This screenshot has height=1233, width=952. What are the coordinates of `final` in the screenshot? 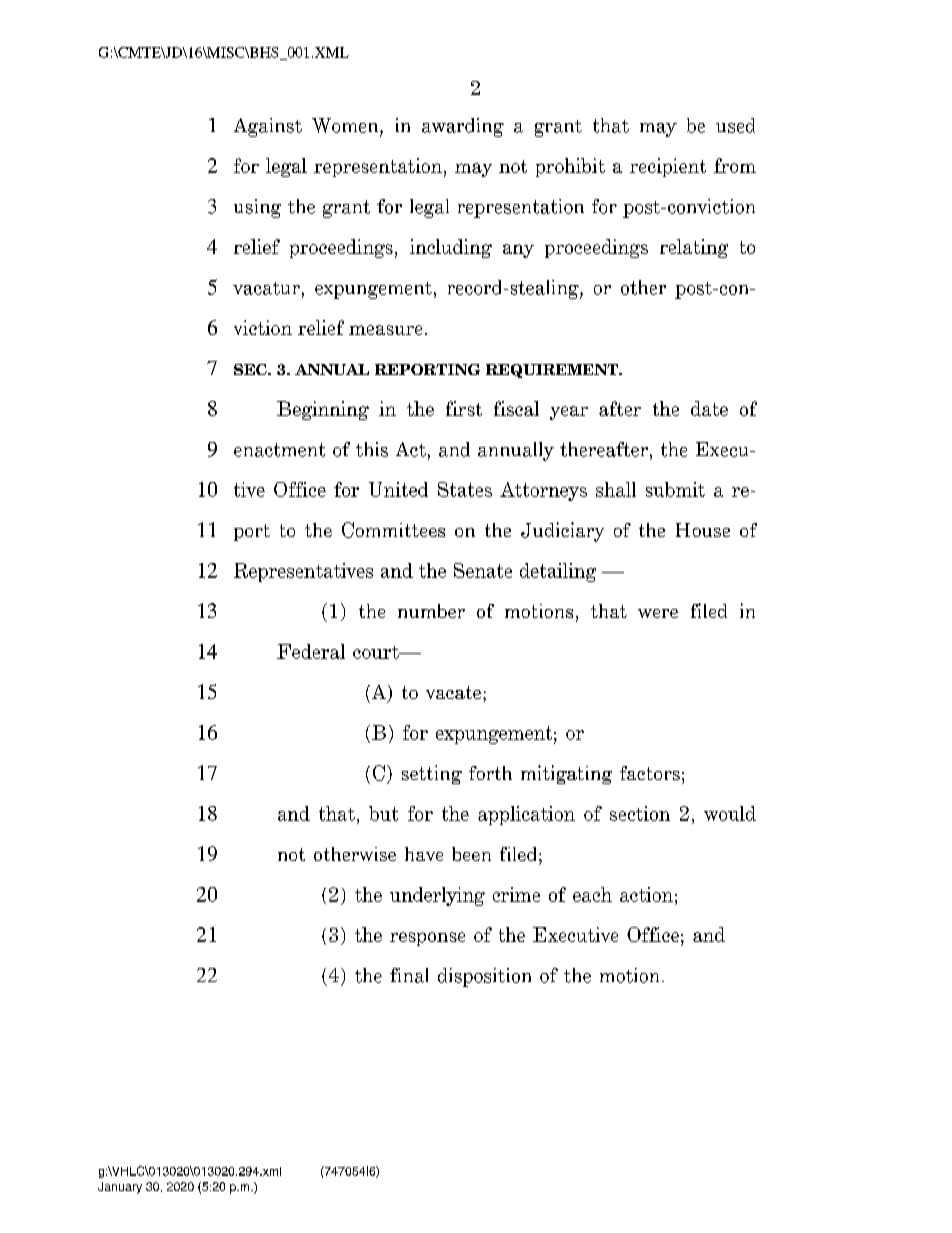 It's located at (409, 975).
